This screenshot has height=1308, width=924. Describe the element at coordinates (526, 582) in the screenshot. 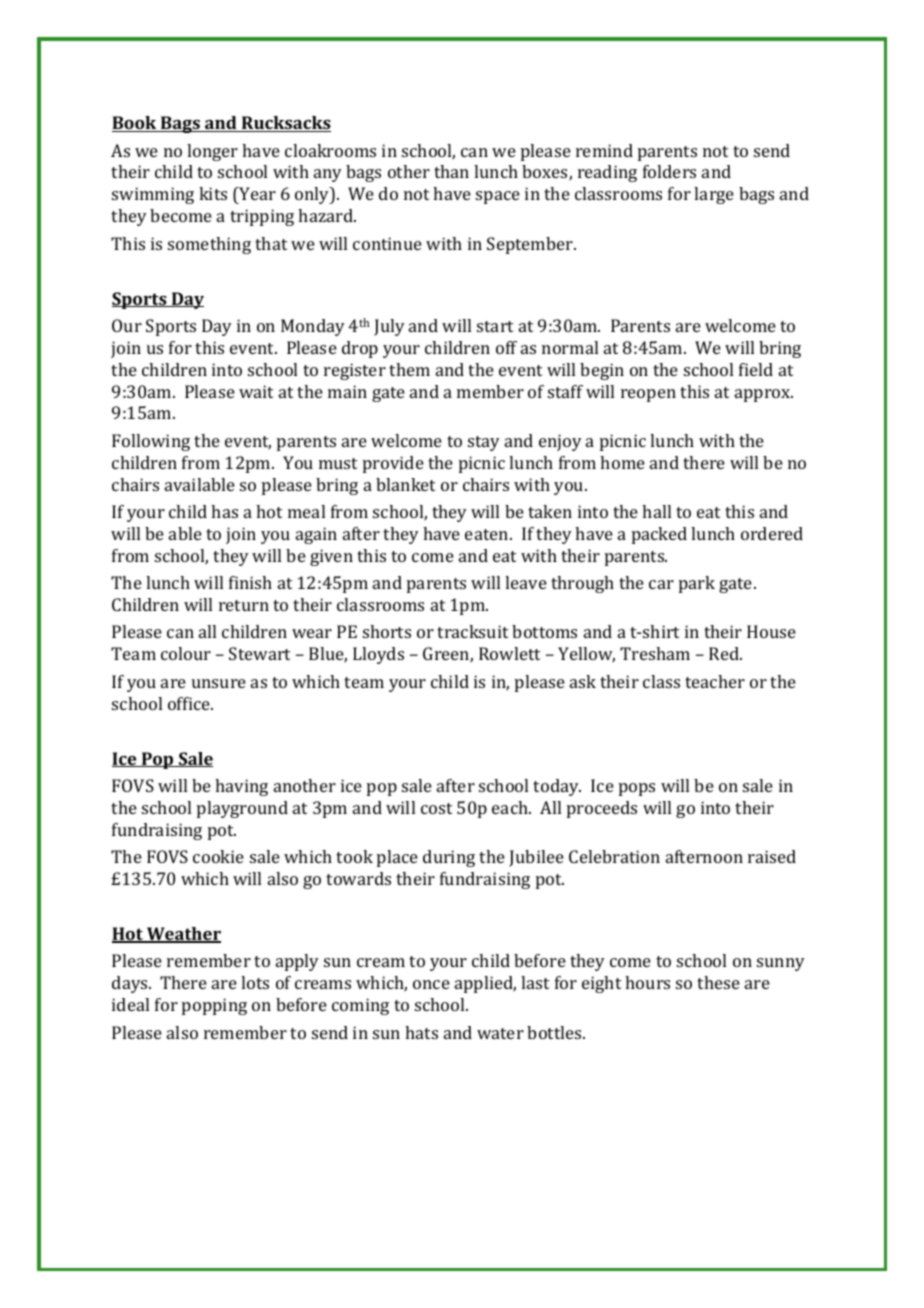

I see `leave` at that location.
